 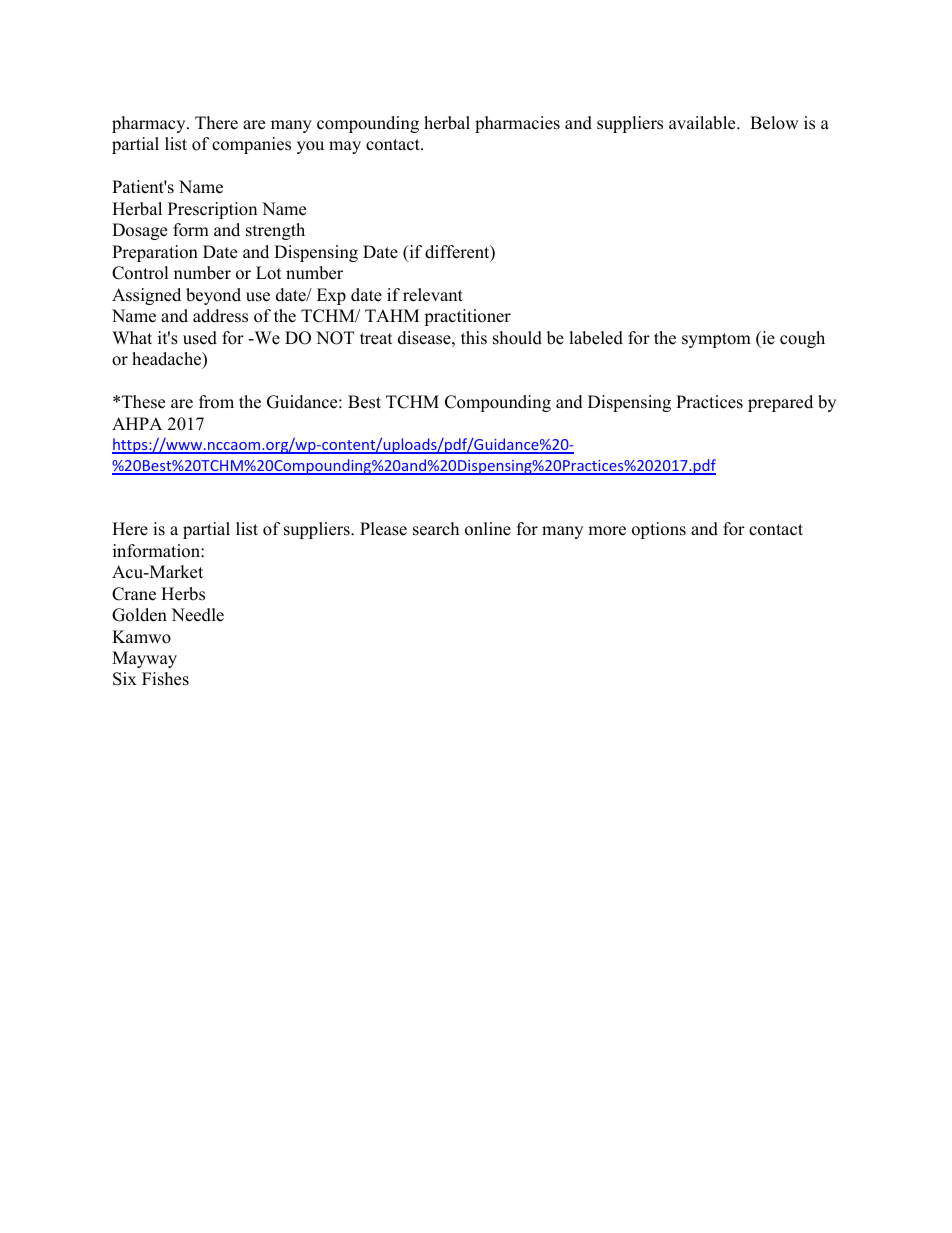 What do you see at coordinates (517, 124) in the screenshot?
I see `pharmacies` at bounding box center [517, 124].
